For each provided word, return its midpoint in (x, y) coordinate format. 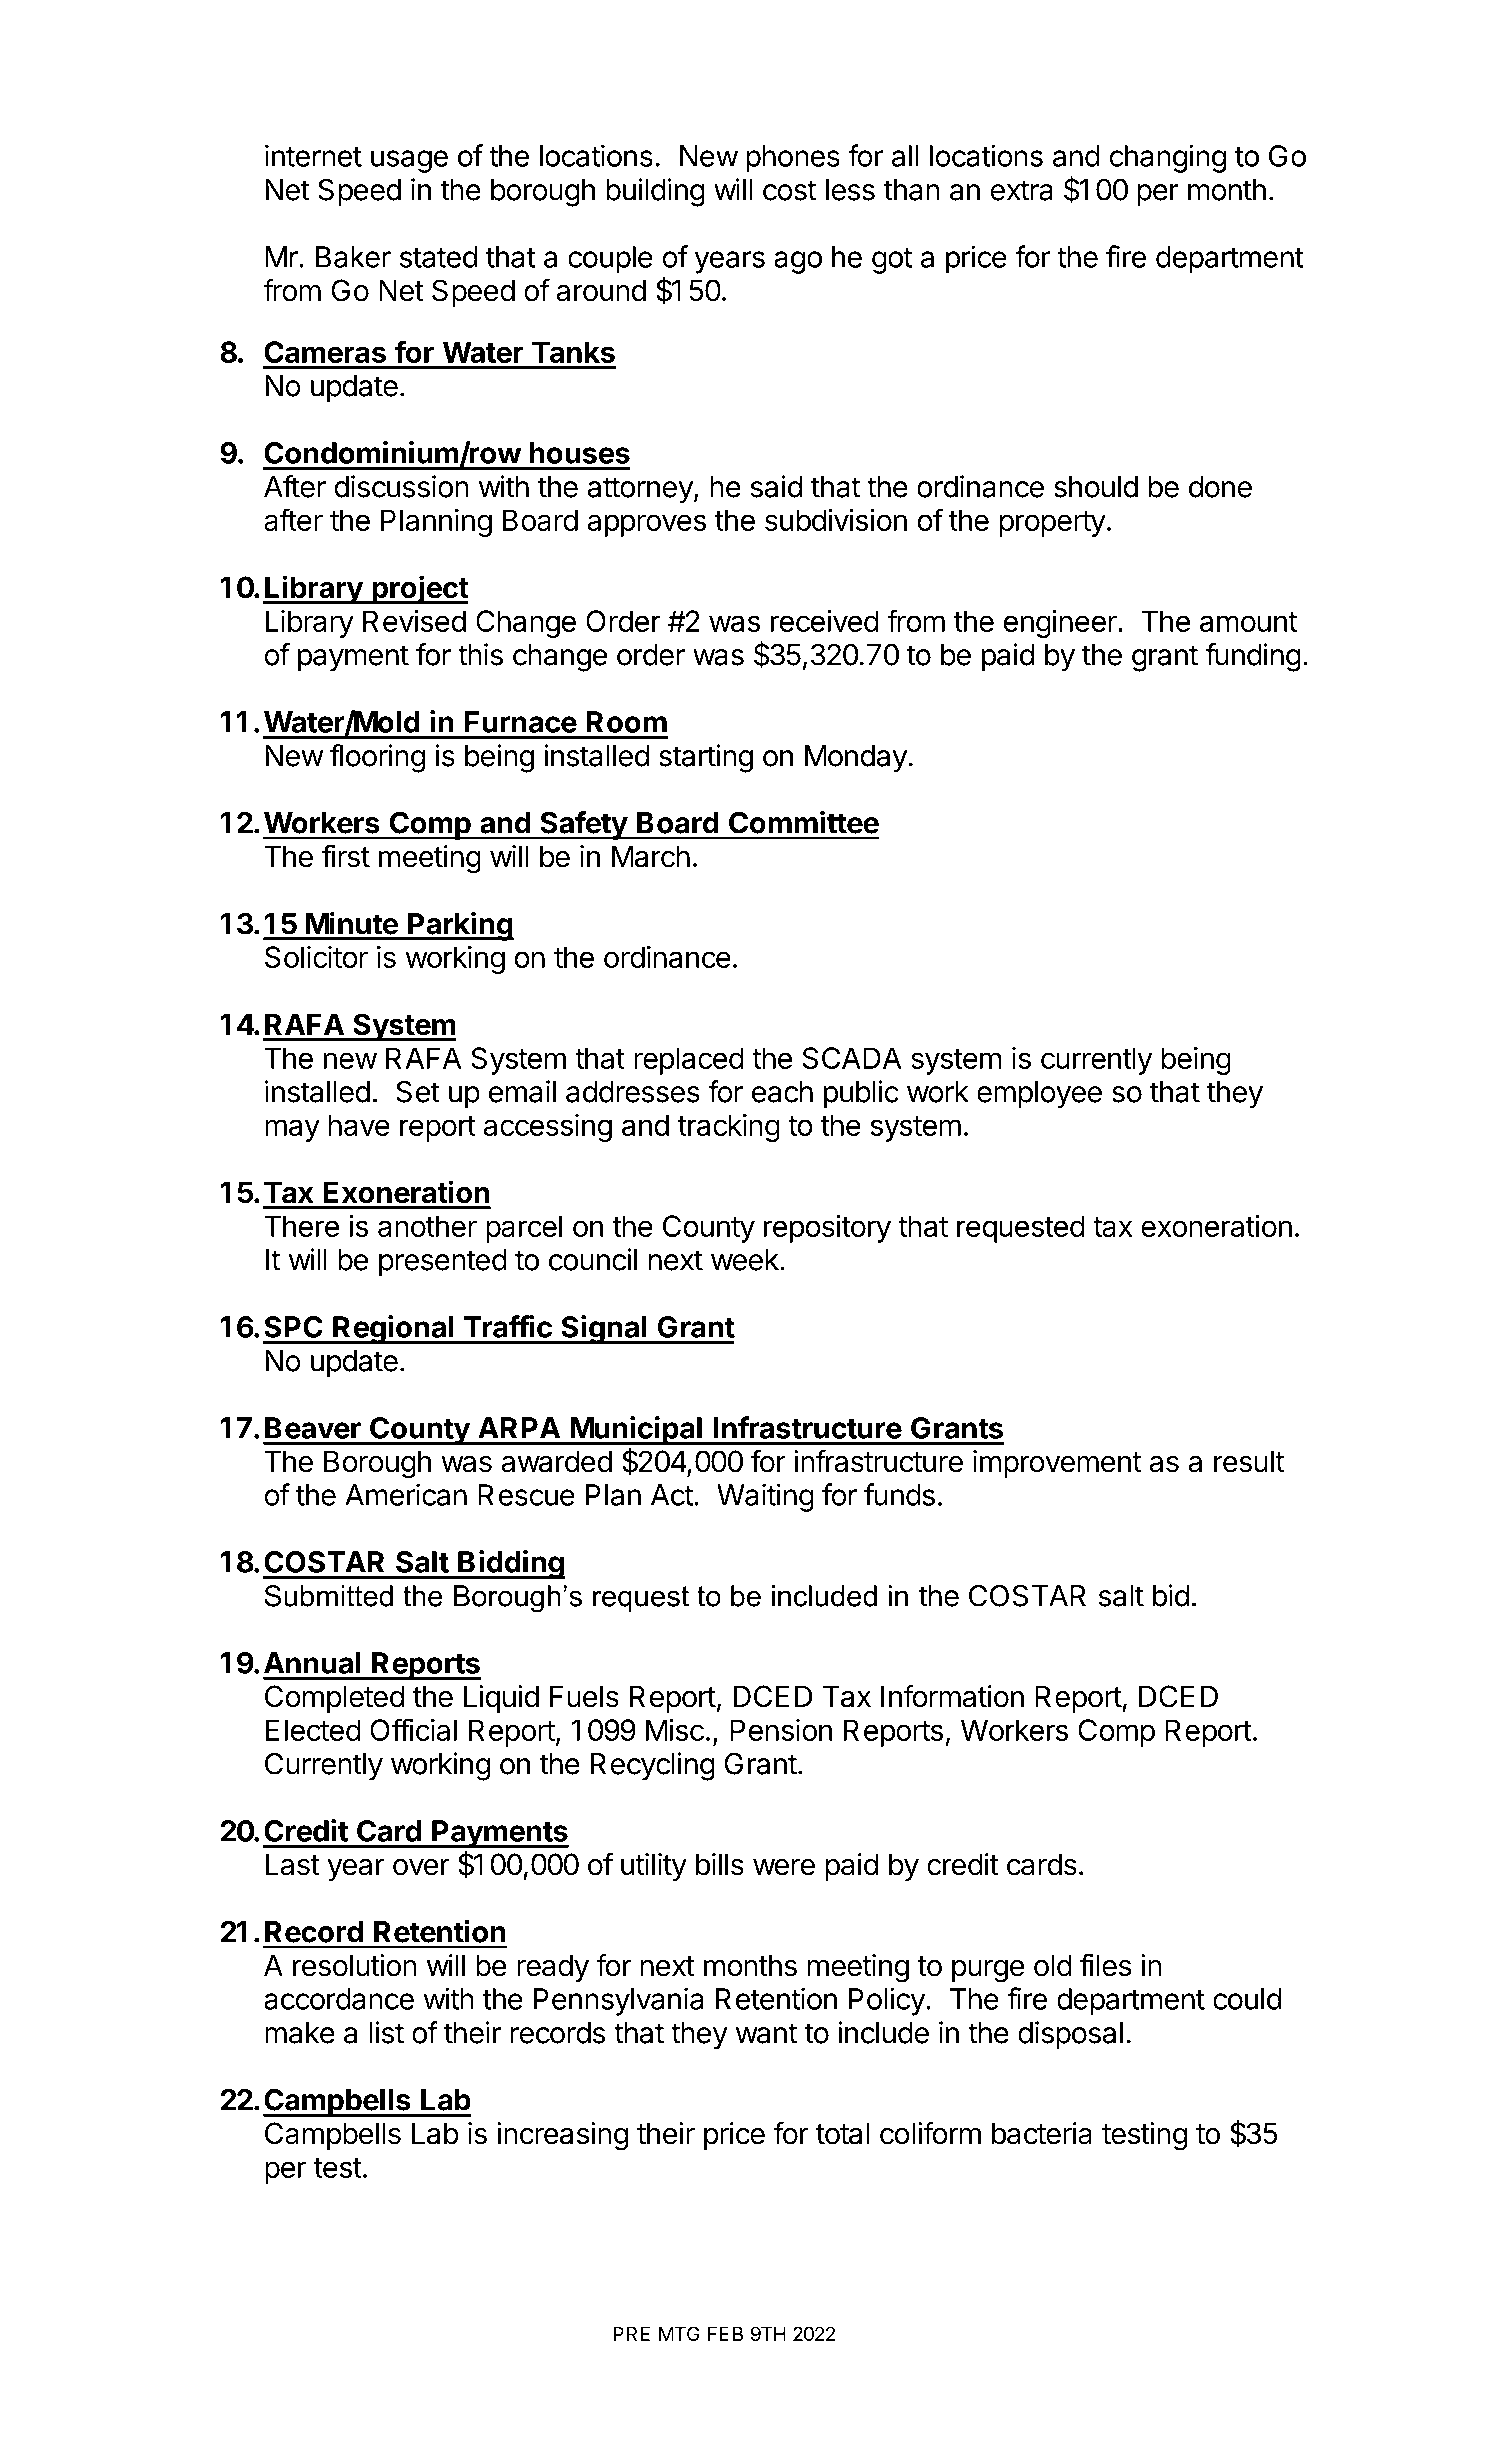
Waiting (765, 1497)
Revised (414, 621)
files (1105, 1965)
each (782, 1092)
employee (1039, 1095)
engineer (1061, 624)
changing (1167, 158)
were (784, 1867)
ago (798, 262)
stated (438, 257)
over (421, 1867)
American (406, 1494)
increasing (562, 2136)
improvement (1057, 1464)
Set (418, 1091)
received (825, 621)
